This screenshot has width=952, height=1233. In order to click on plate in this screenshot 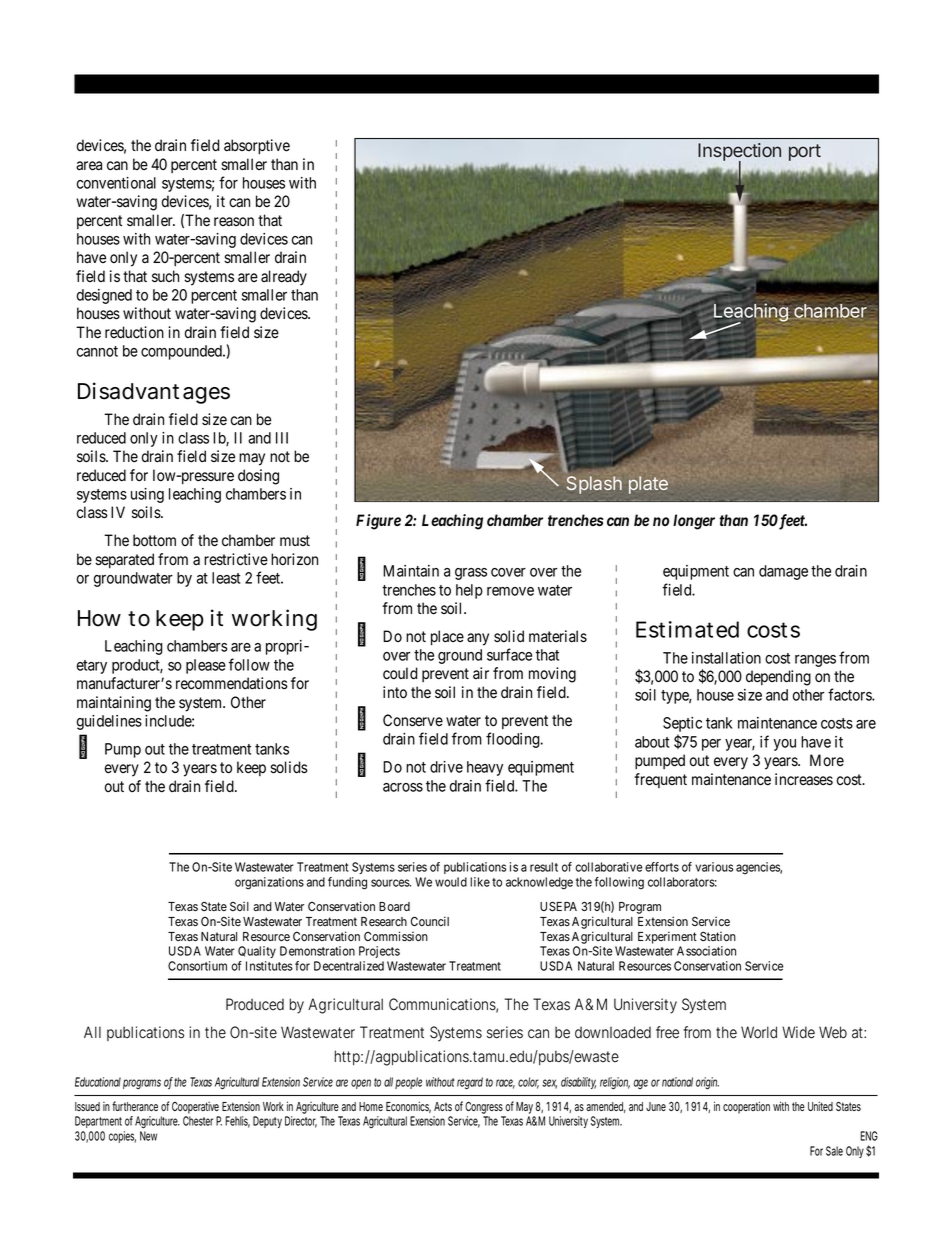, I will do `click(648, 485)`.
